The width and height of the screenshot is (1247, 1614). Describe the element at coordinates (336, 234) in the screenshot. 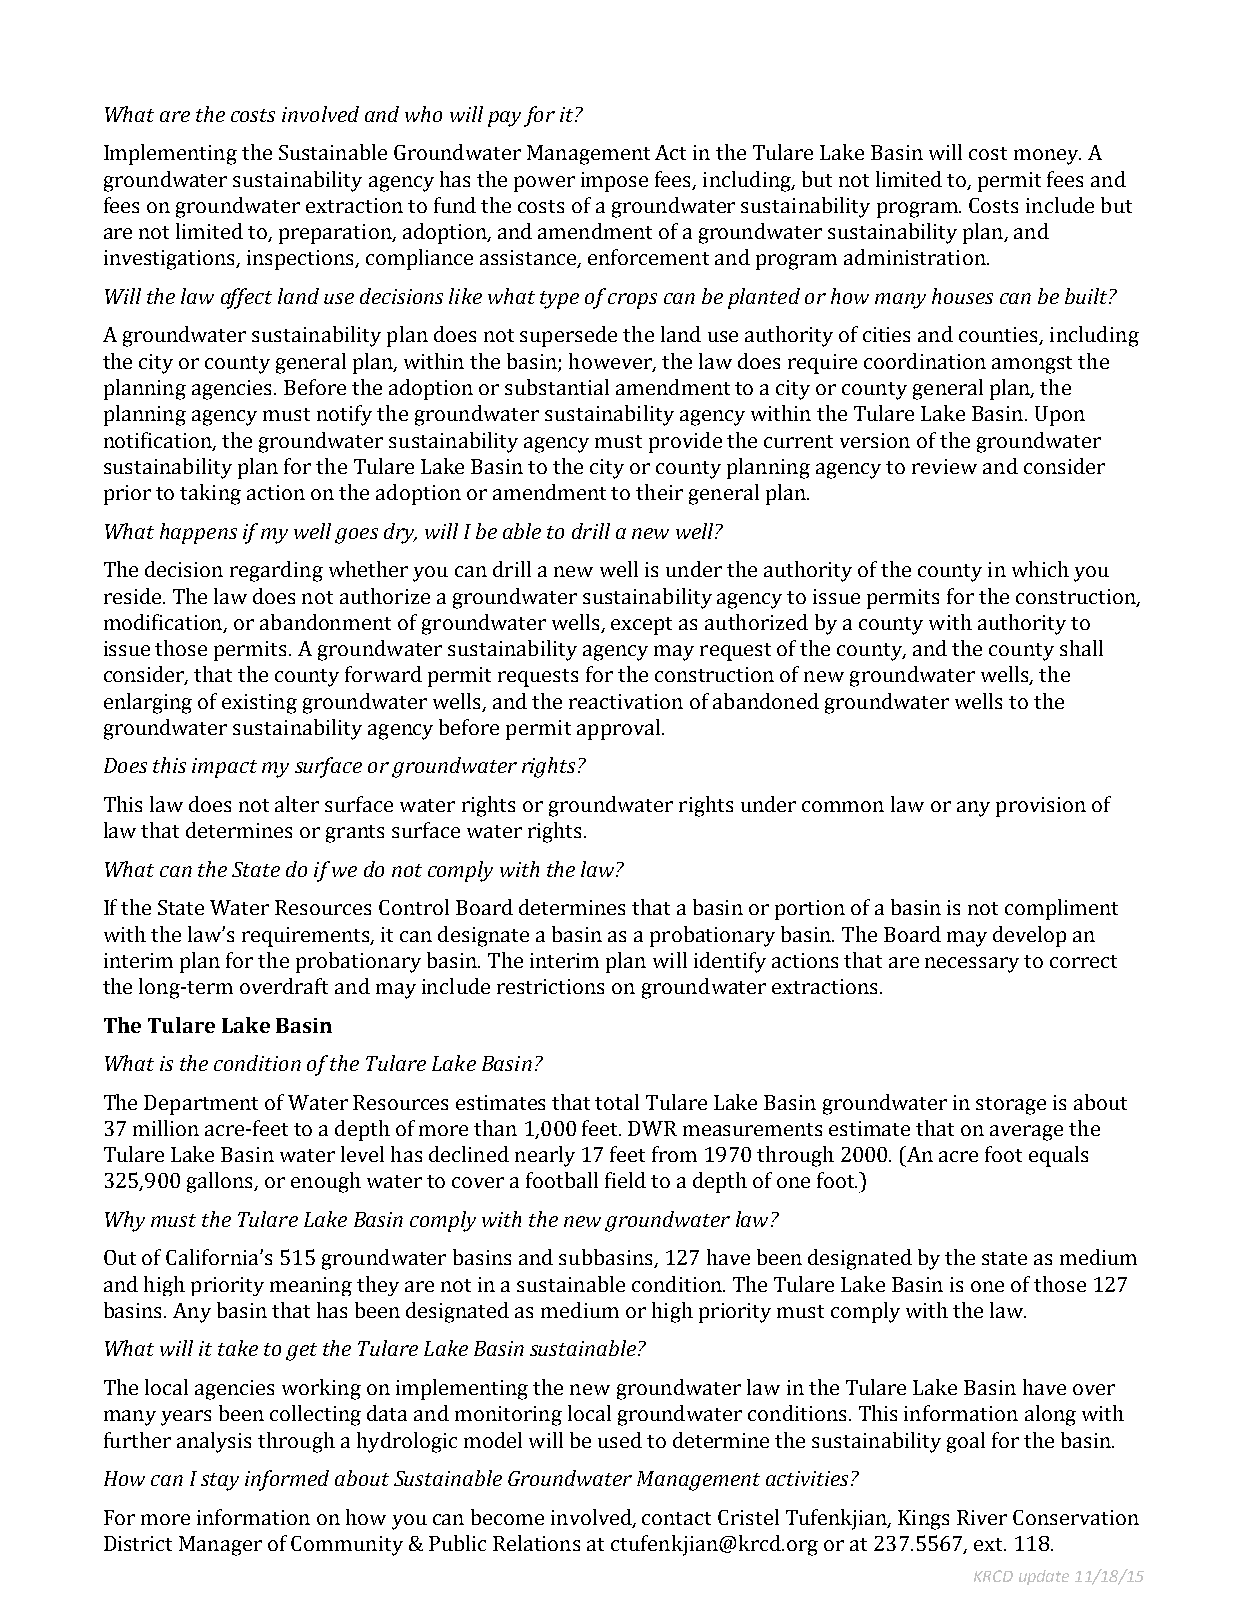

I see `preparation` at that location.
